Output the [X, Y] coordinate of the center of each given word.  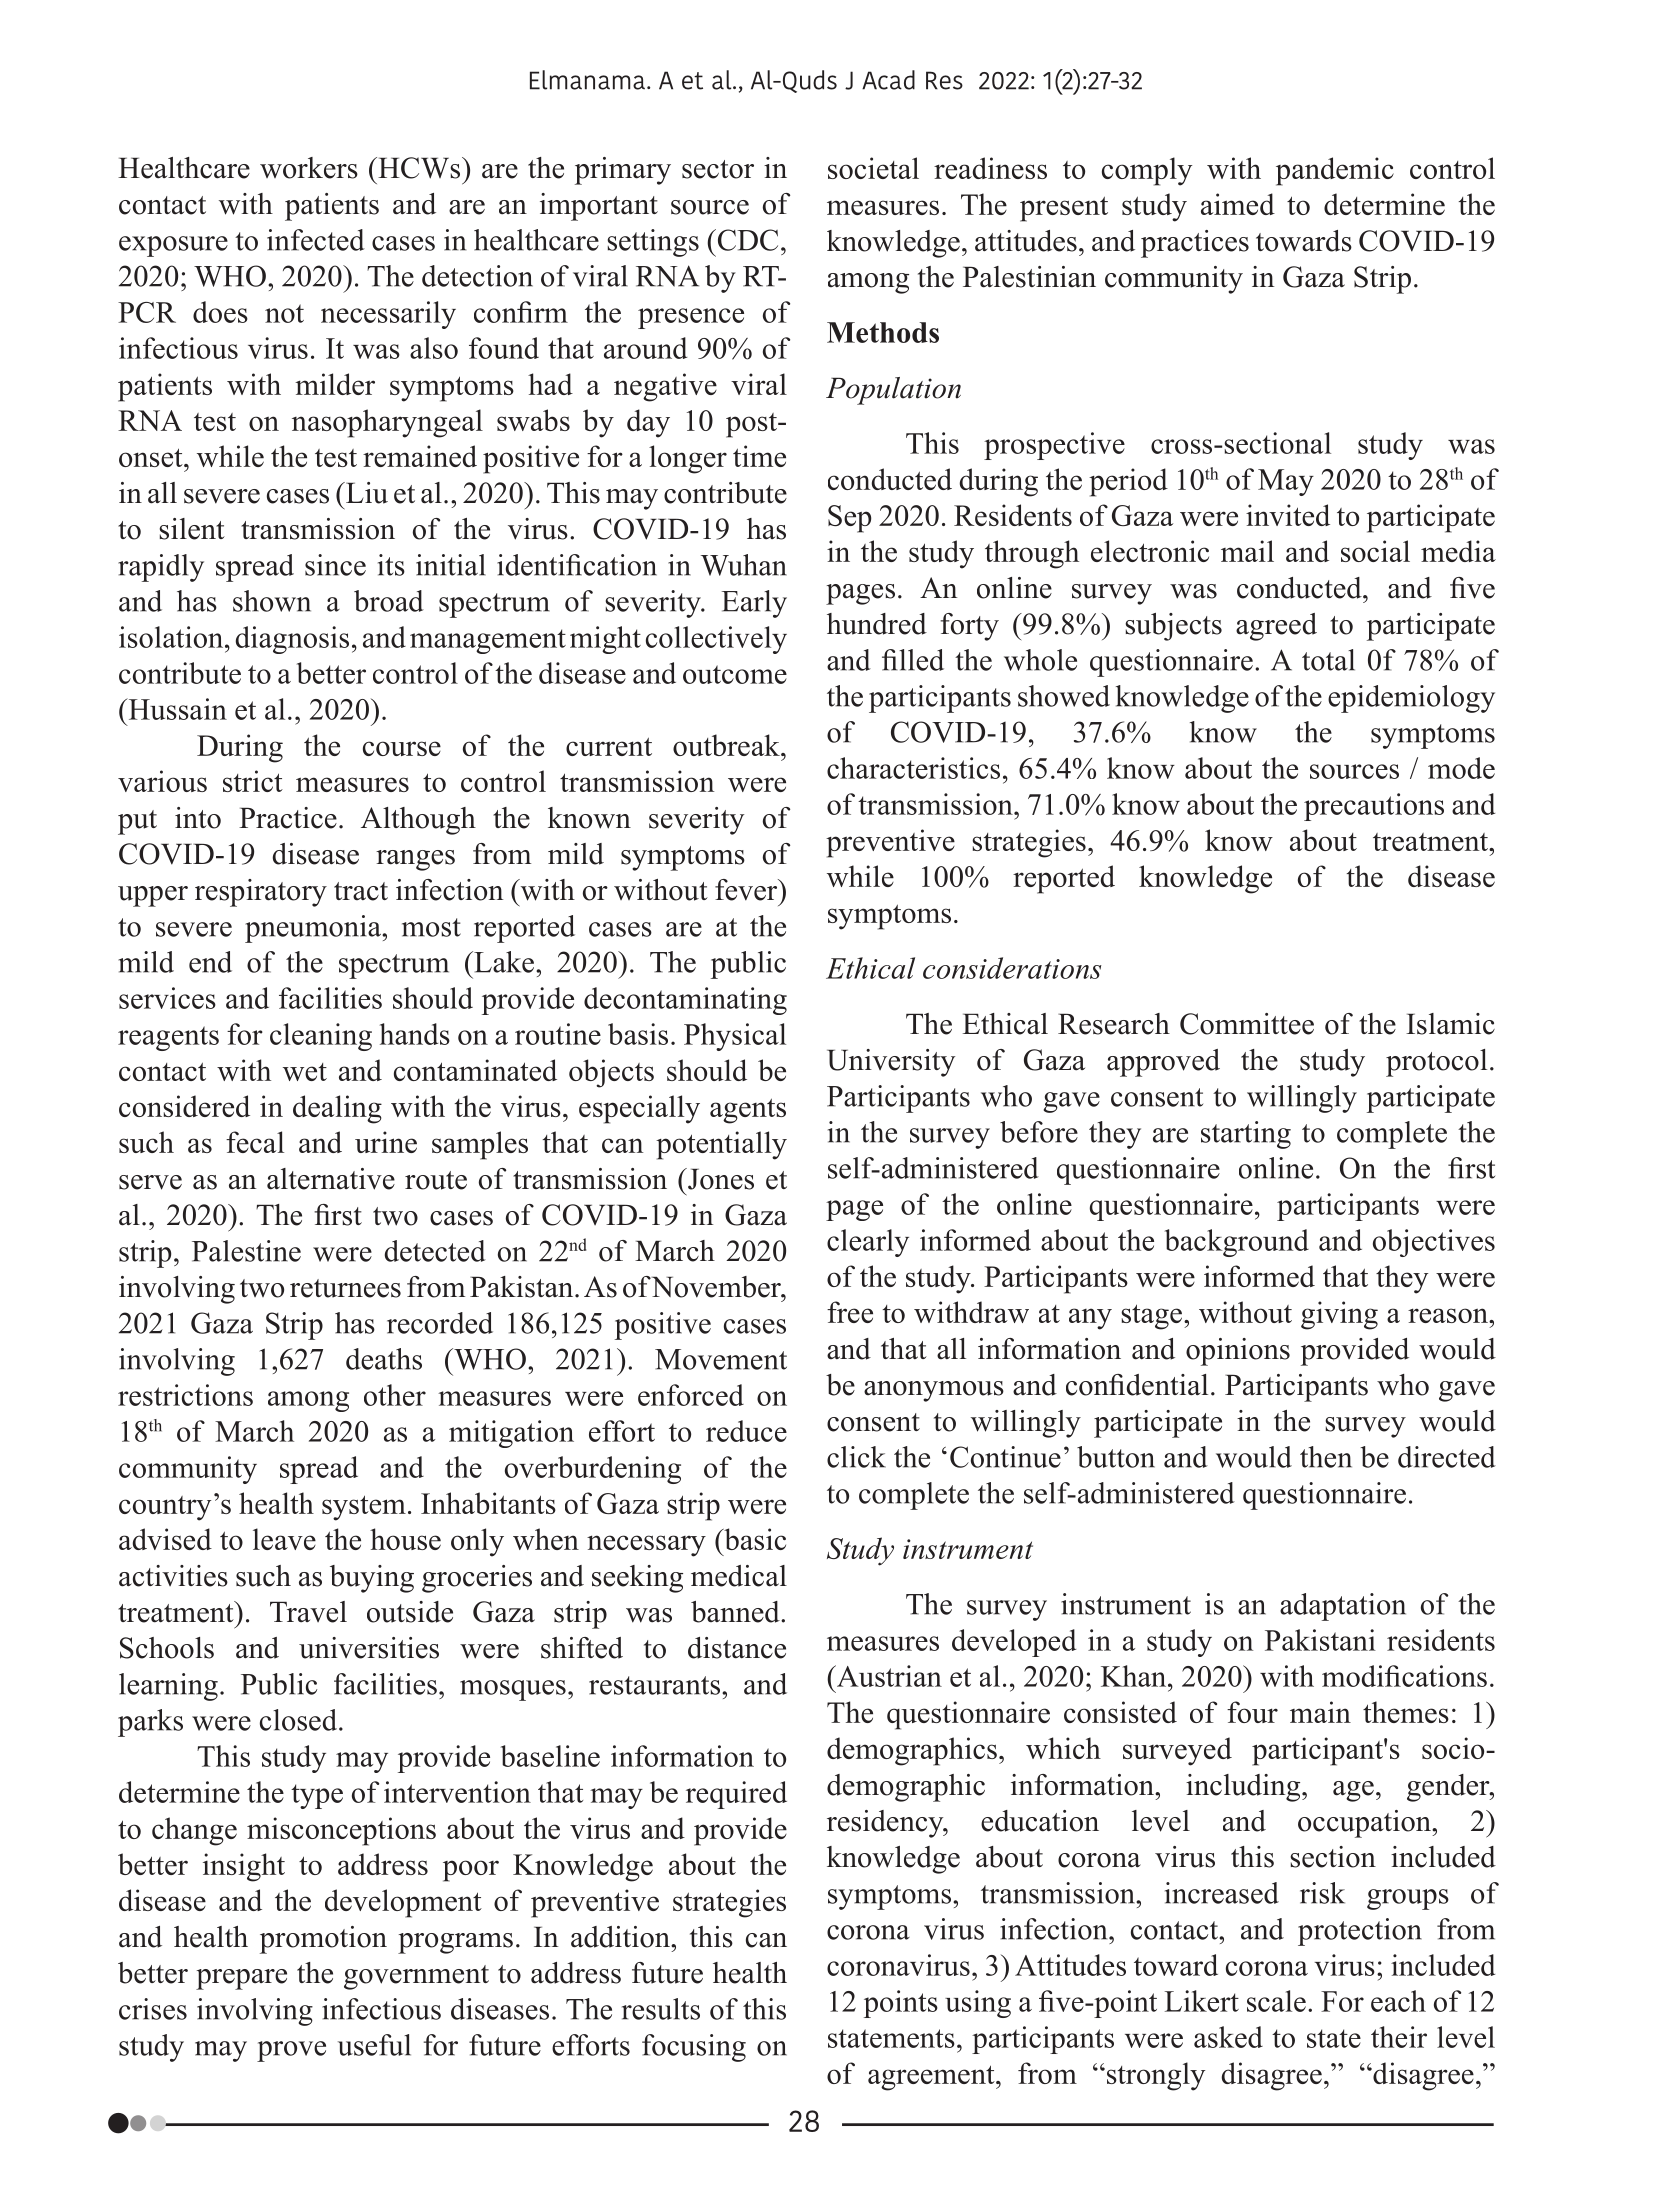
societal [873, 168]
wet [305, 1072]
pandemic [1335, 171]
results [661, 2009]
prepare [241, 1979]
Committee [1247, 1024]
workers [309, 168]
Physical [735, 1037]
